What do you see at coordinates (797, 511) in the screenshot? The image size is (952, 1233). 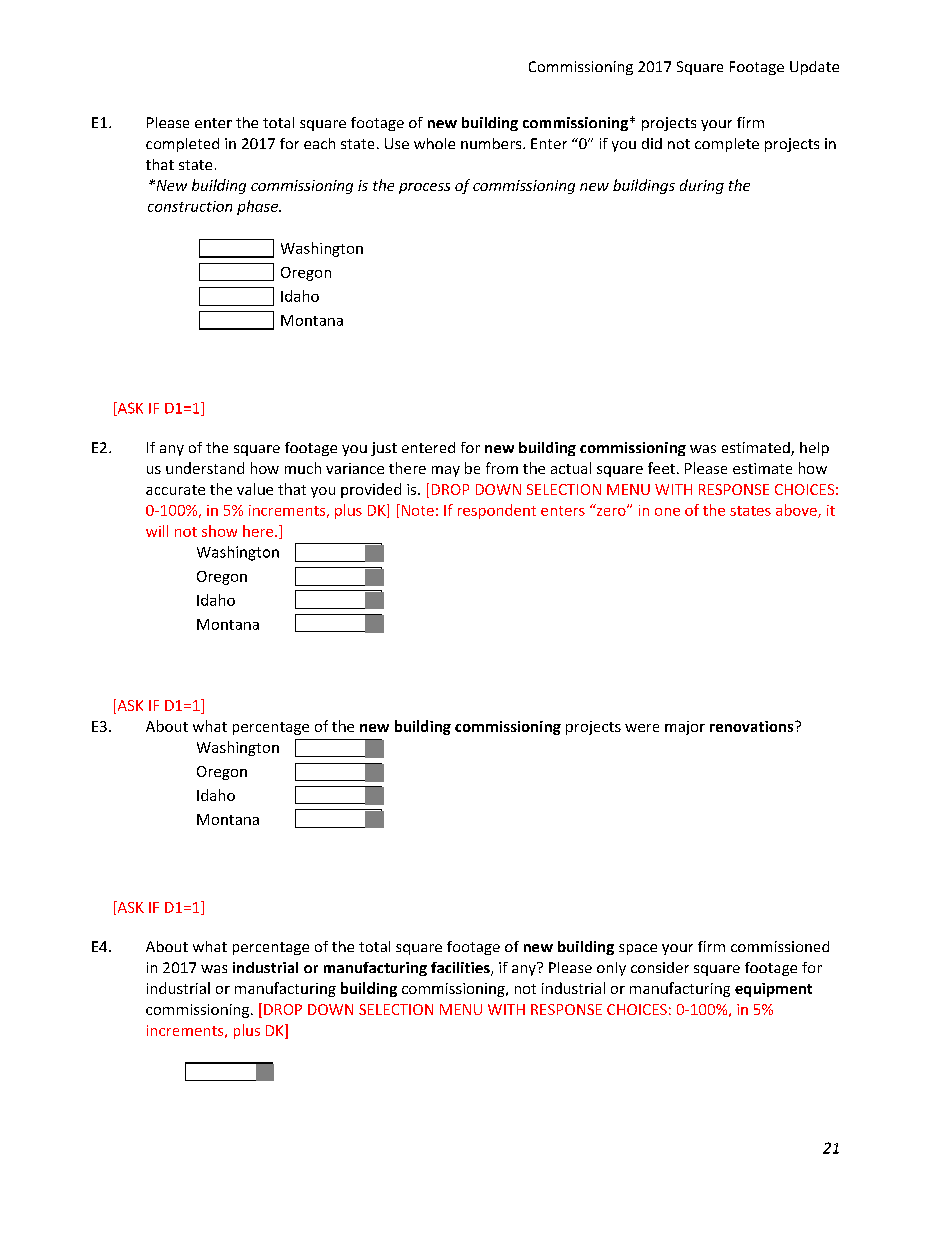 I see `above` at bounding box center [797, 511].
